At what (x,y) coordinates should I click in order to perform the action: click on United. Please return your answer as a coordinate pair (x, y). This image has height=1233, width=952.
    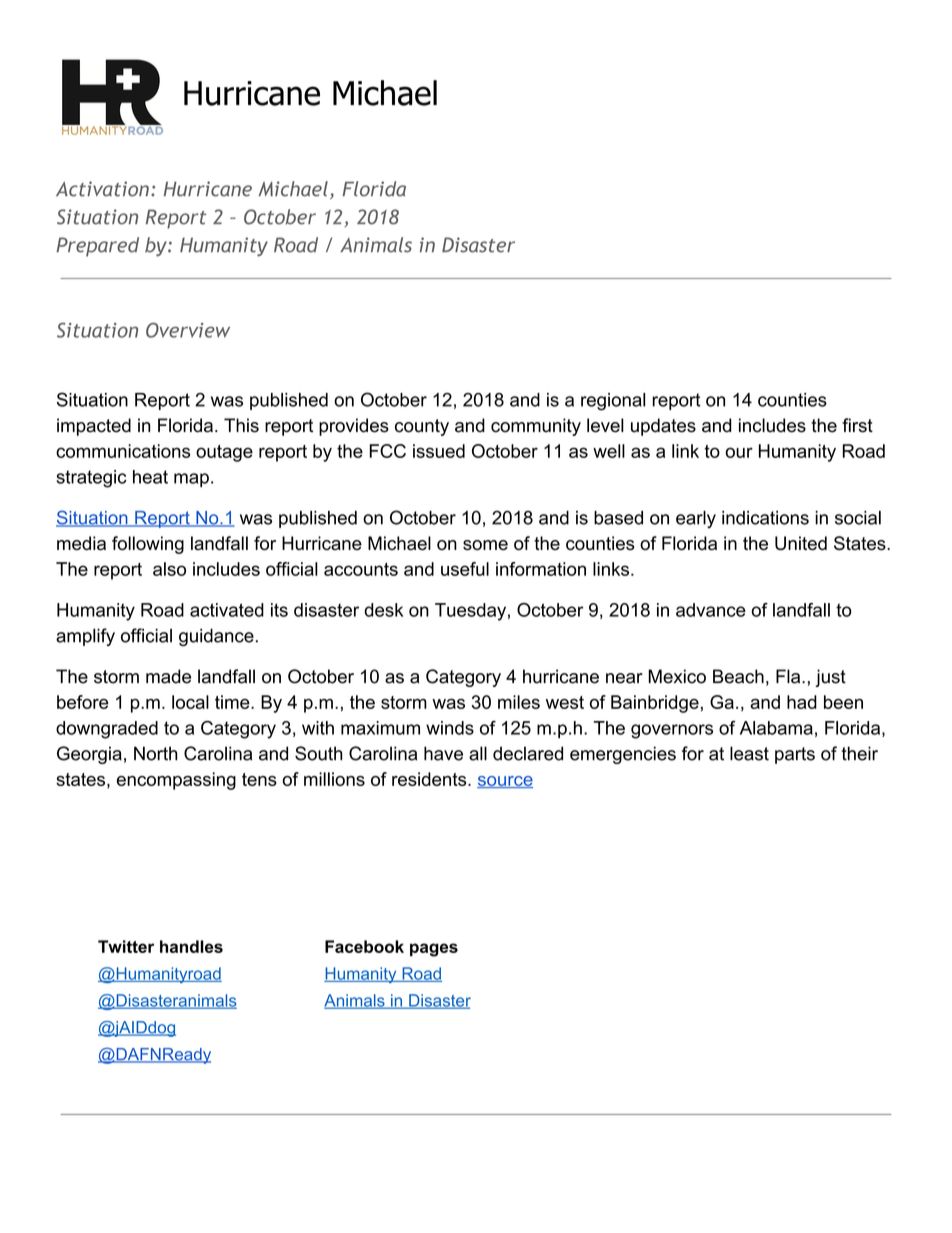
    Looking at the image, I should click on (801, 543).
